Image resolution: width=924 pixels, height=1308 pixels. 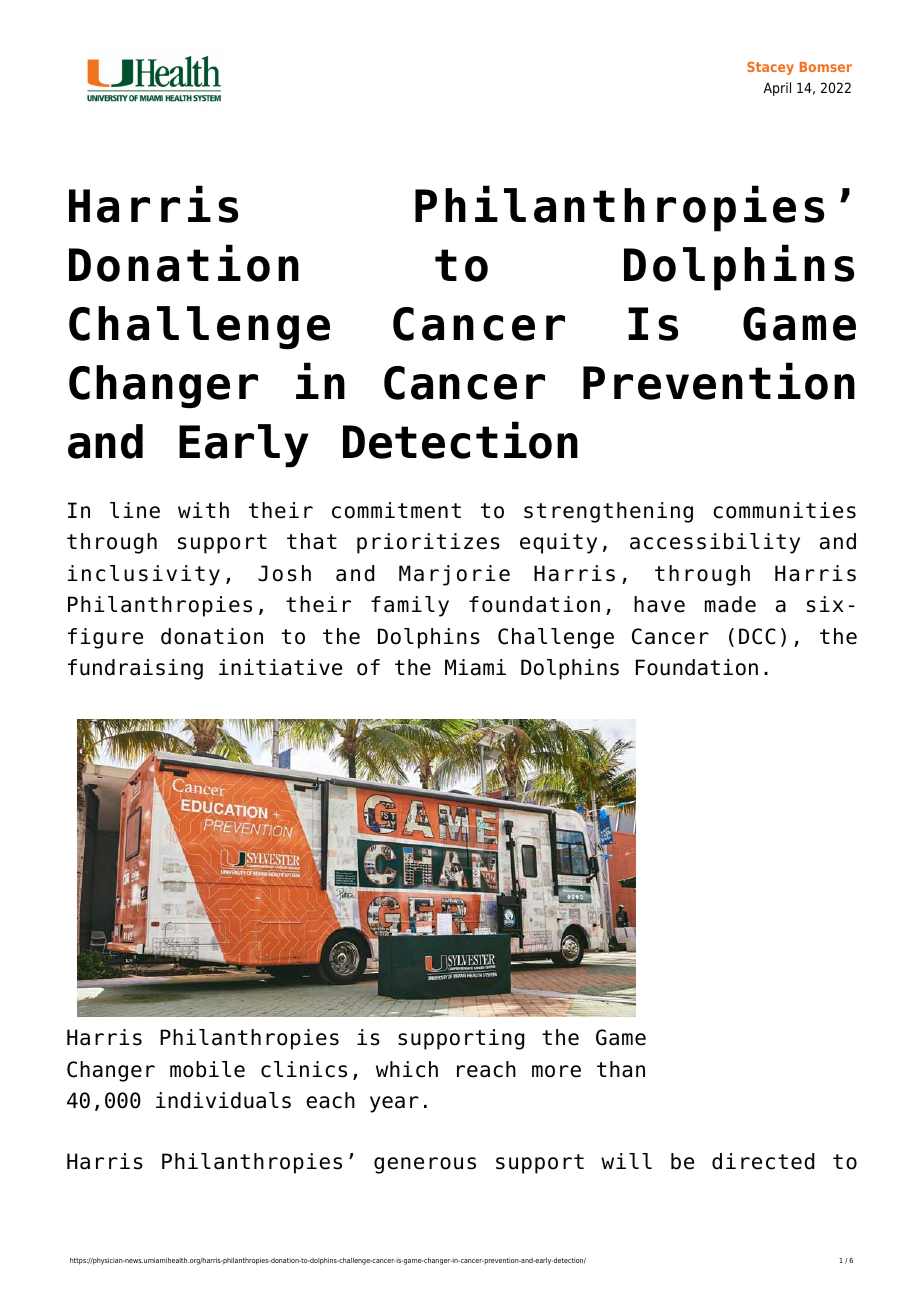 I want to click on communities, so click(x=784, y=510).
